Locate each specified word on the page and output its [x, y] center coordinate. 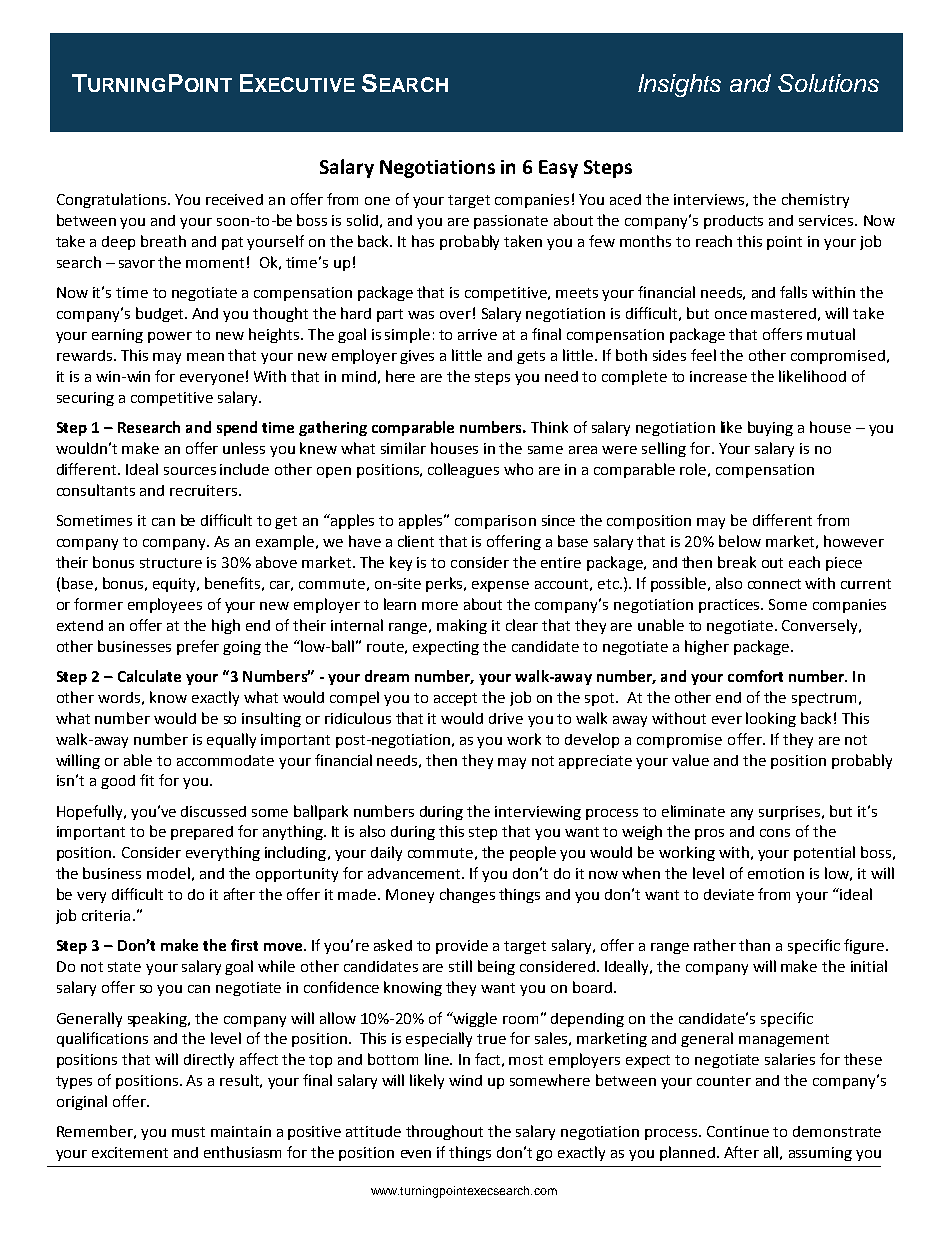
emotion [776, 873]
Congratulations [111, 200]
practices [730, 606]
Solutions [828, 83]
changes [467, 895]
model [168, 873]
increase [718, 376]
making [462, 626]
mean [205, 357]
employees [165, 605]
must [188, 1132]
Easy [558, 169]
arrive [477, 334]
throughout [444, 1132]
